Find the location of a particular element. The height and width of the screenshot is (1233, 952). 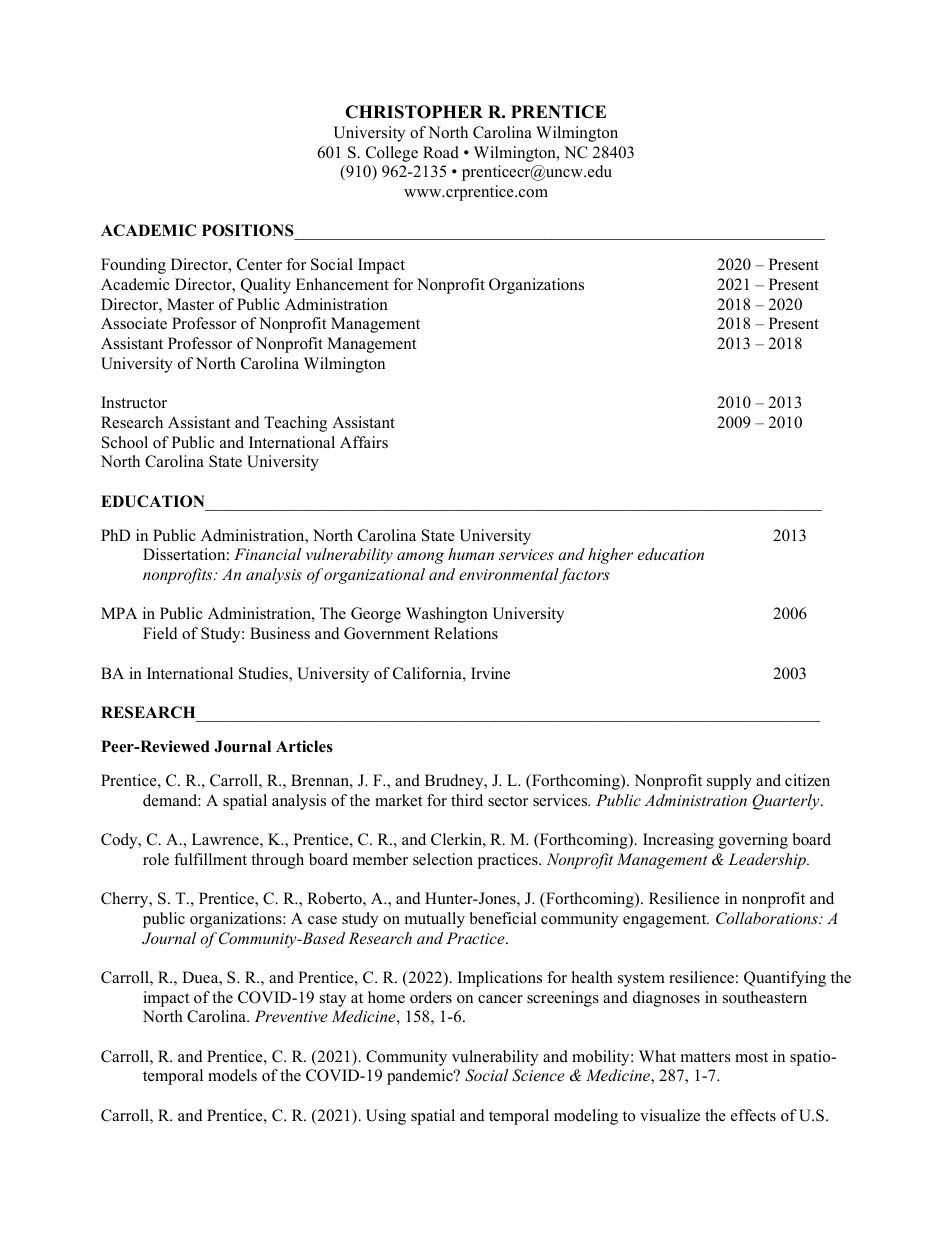

CHRISTOPHER is located at coordinates (414, 112).
